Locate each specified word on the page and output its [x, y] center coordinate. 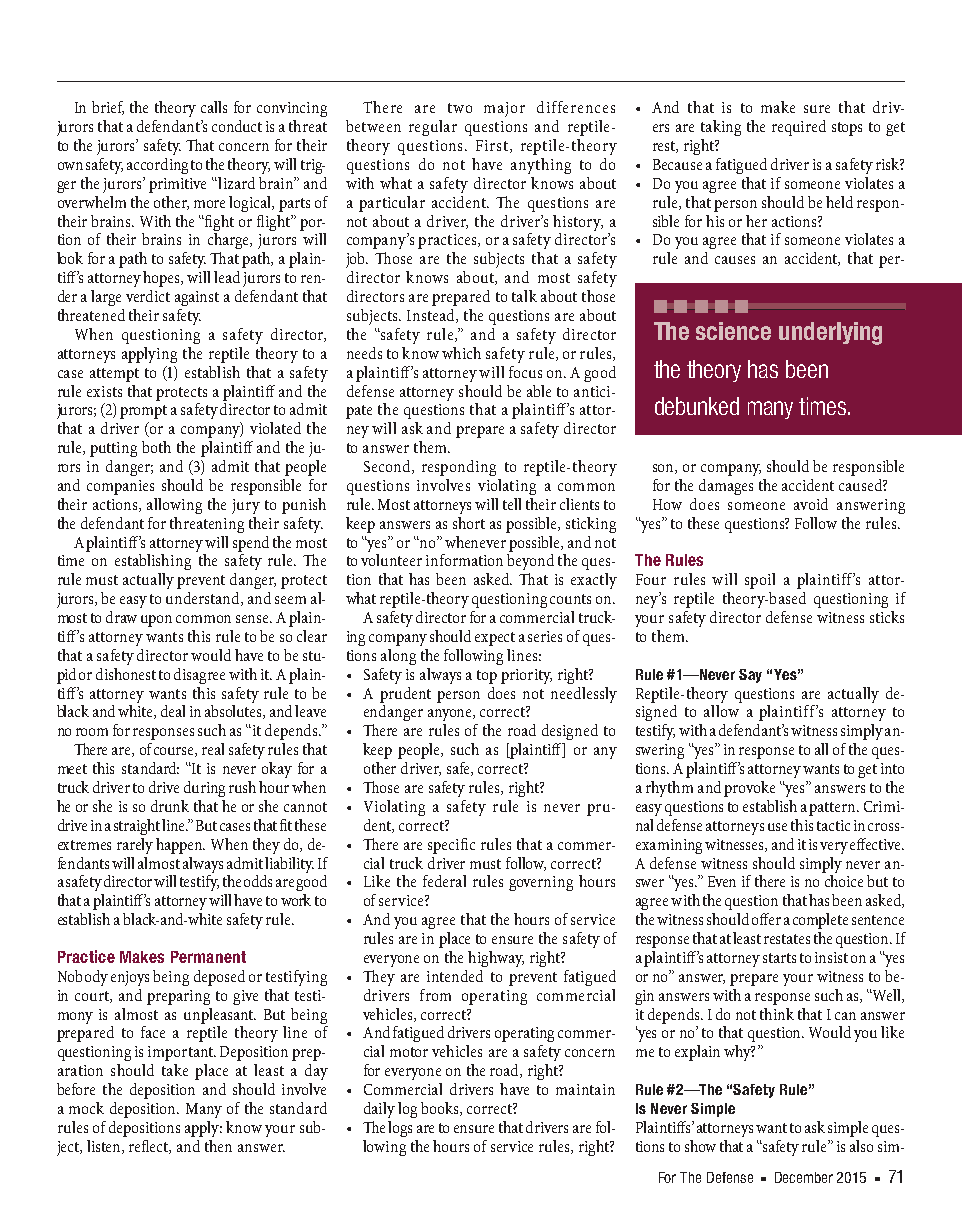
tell [512, 504]
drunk [170, 806]
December [804, 1177]
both [156, 447]
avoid [811, 504]
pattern [834, 809]
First [492, 145]
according [157, 166]
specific [451, 846]
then [218, 1146]
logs [400, 1129]
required [799, 128]
